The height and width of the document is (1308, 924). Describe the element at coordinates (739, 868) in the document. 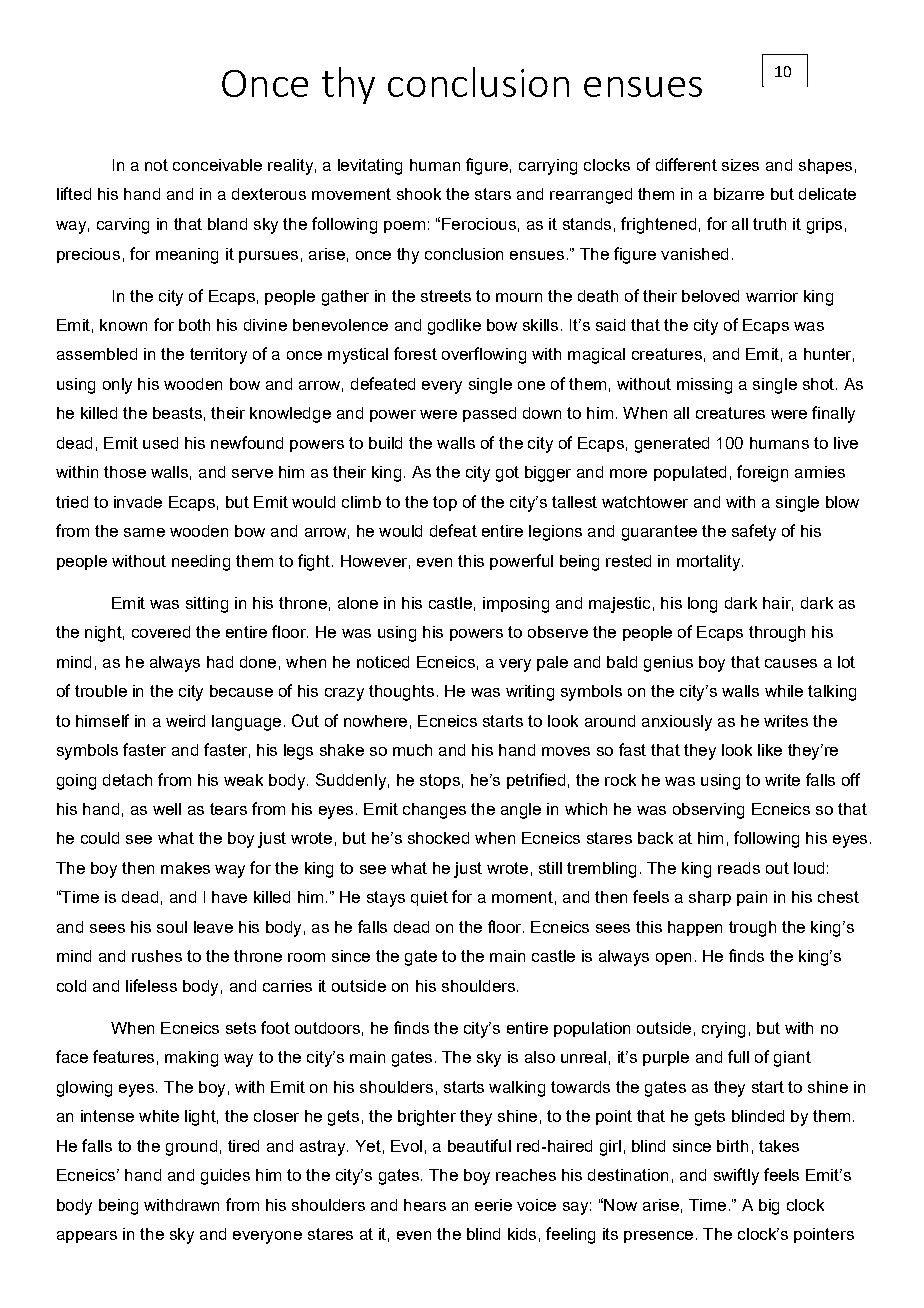

I see `reads` at that location.
